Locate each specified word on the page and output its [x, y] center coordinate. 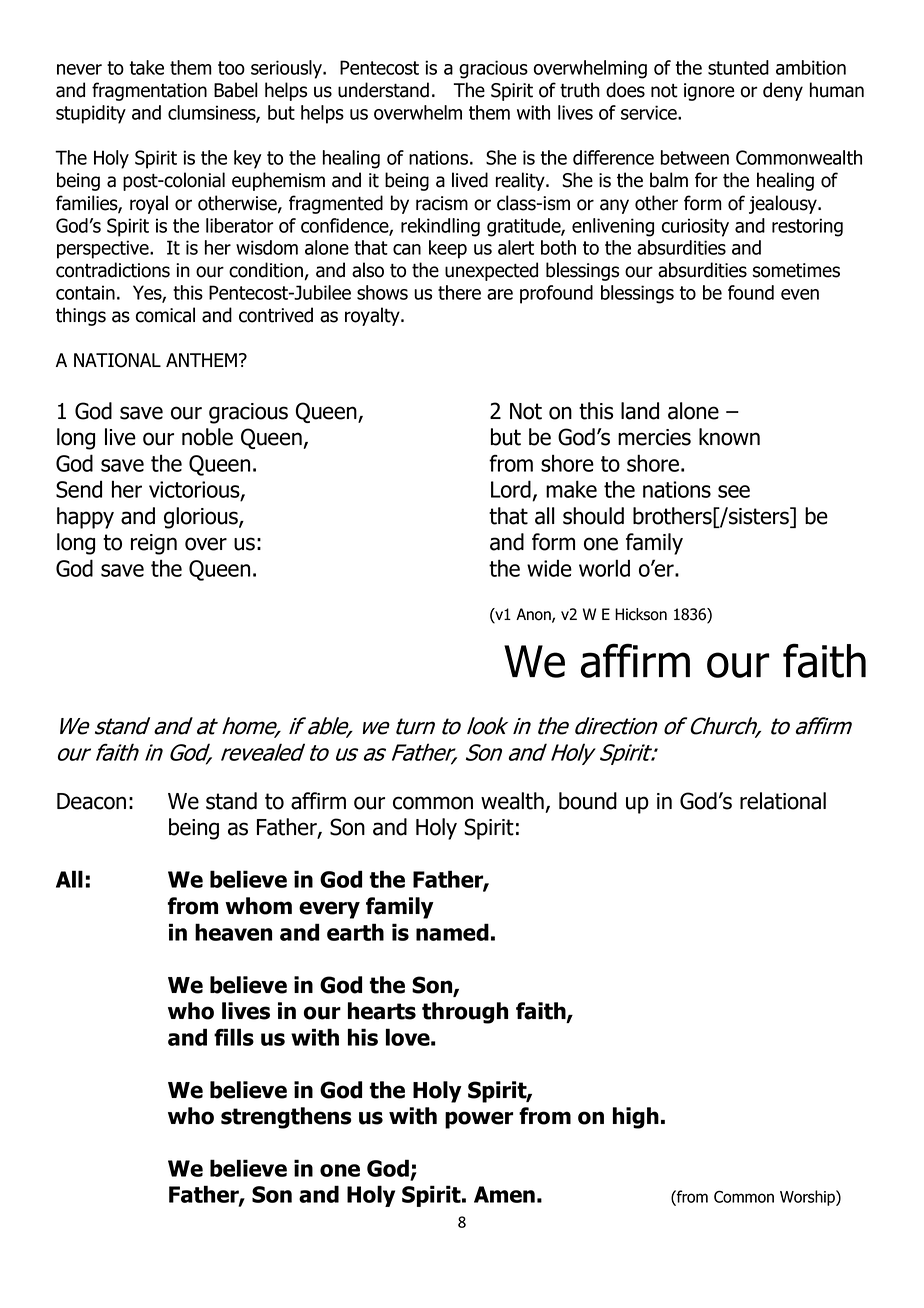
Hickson [641, 614]
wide [549, 568]
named [452, 932]
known [729, 437]
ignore [709, 92]
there [459, 292]
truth [580, 90]
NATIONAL [117, 360]
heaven [233, 932]
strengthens [286, 1118]
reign [154, 544]
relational [783, 801]
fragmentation [149, 91]
